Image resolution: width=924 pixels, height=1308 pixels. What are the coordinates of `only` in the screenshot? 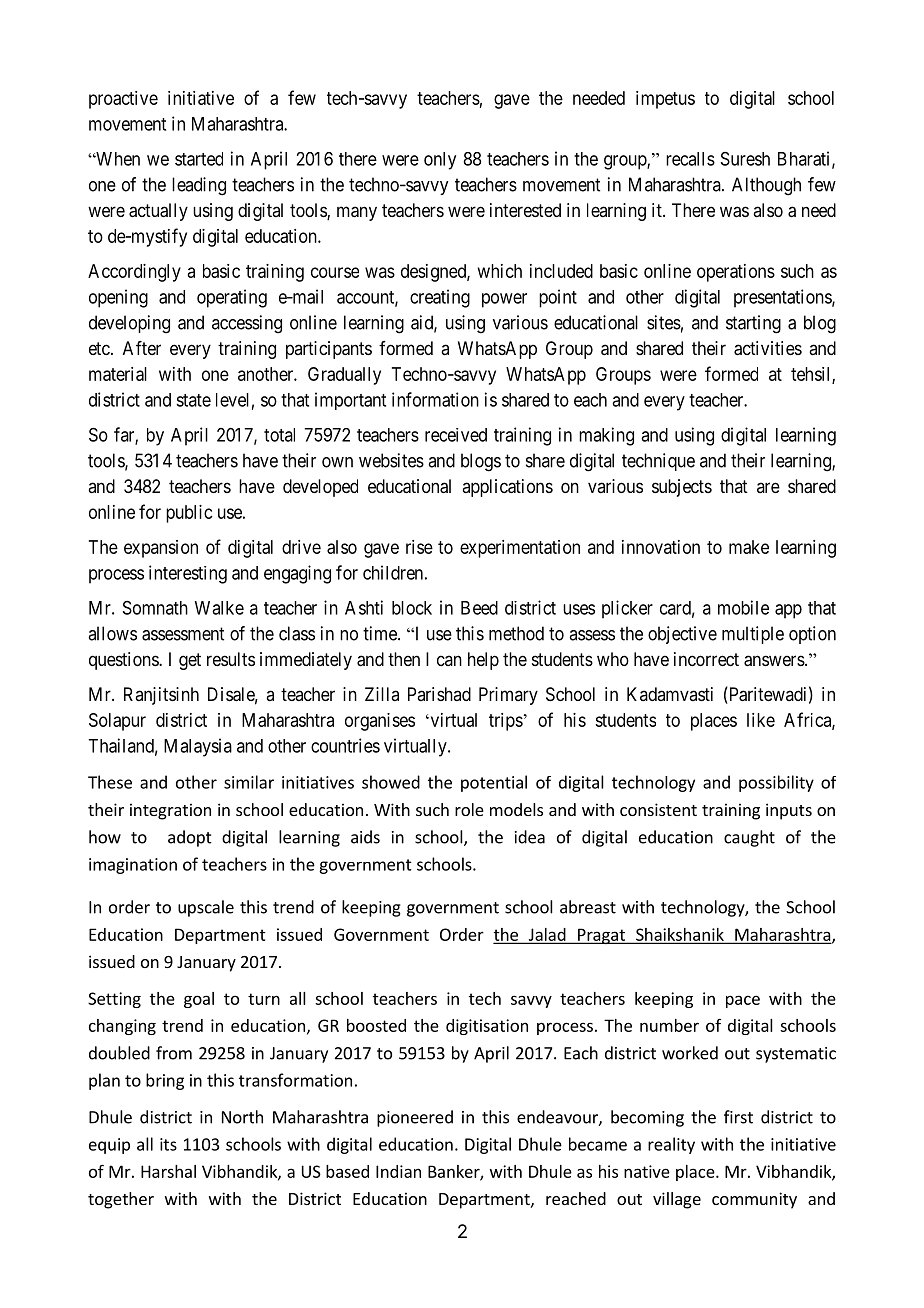 It's located at (440, 161).
